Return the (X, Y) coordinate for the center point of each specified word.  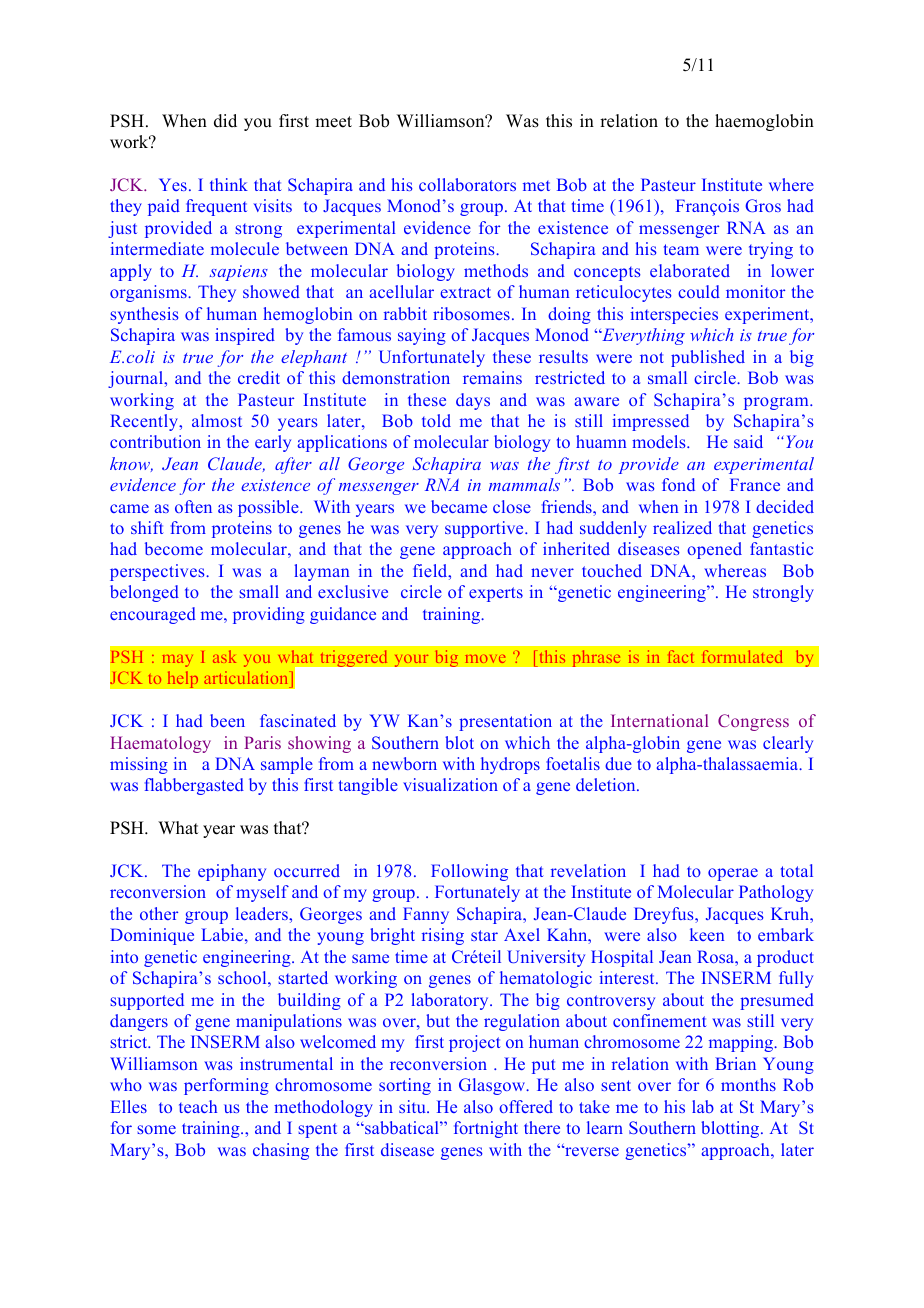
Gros (763, 205)
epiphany (232, 872)
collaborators (467, 184)
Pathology (776, 893)
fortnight (486, 1129)
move (485, 659)
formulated (742, 656)
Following (469, 872)
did (225, 121)
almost (217, 420)
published (708, 358)
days (473, 401)
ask (224, 656)
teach (198, 1106)
